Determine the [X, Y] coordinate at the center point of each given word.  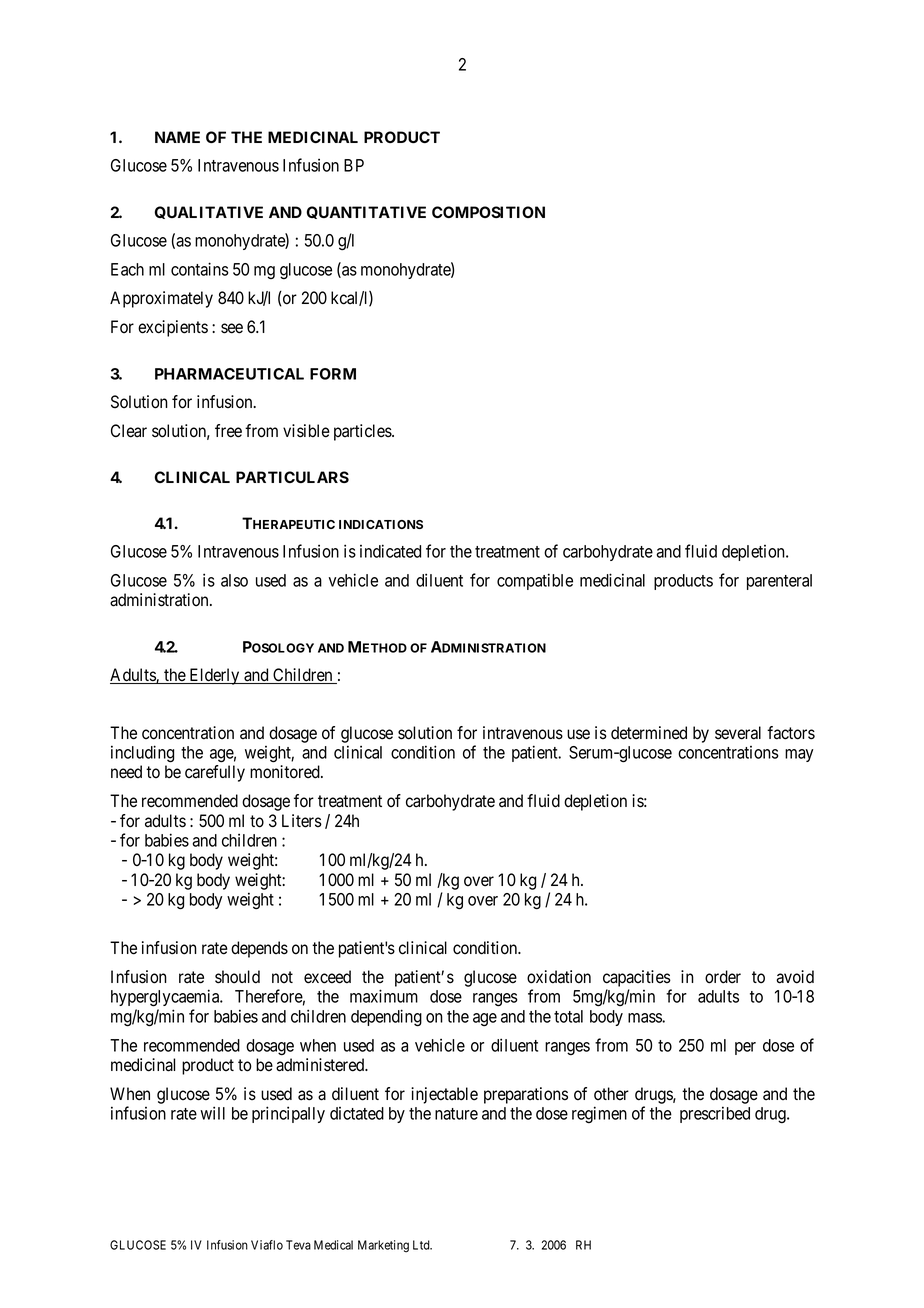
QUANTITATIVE [366, 212]
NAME [177, 137]
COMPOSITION [488, 212]
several [738, 733]
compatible [535, 581]
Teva [298, 1245]
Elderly [214, 676]
